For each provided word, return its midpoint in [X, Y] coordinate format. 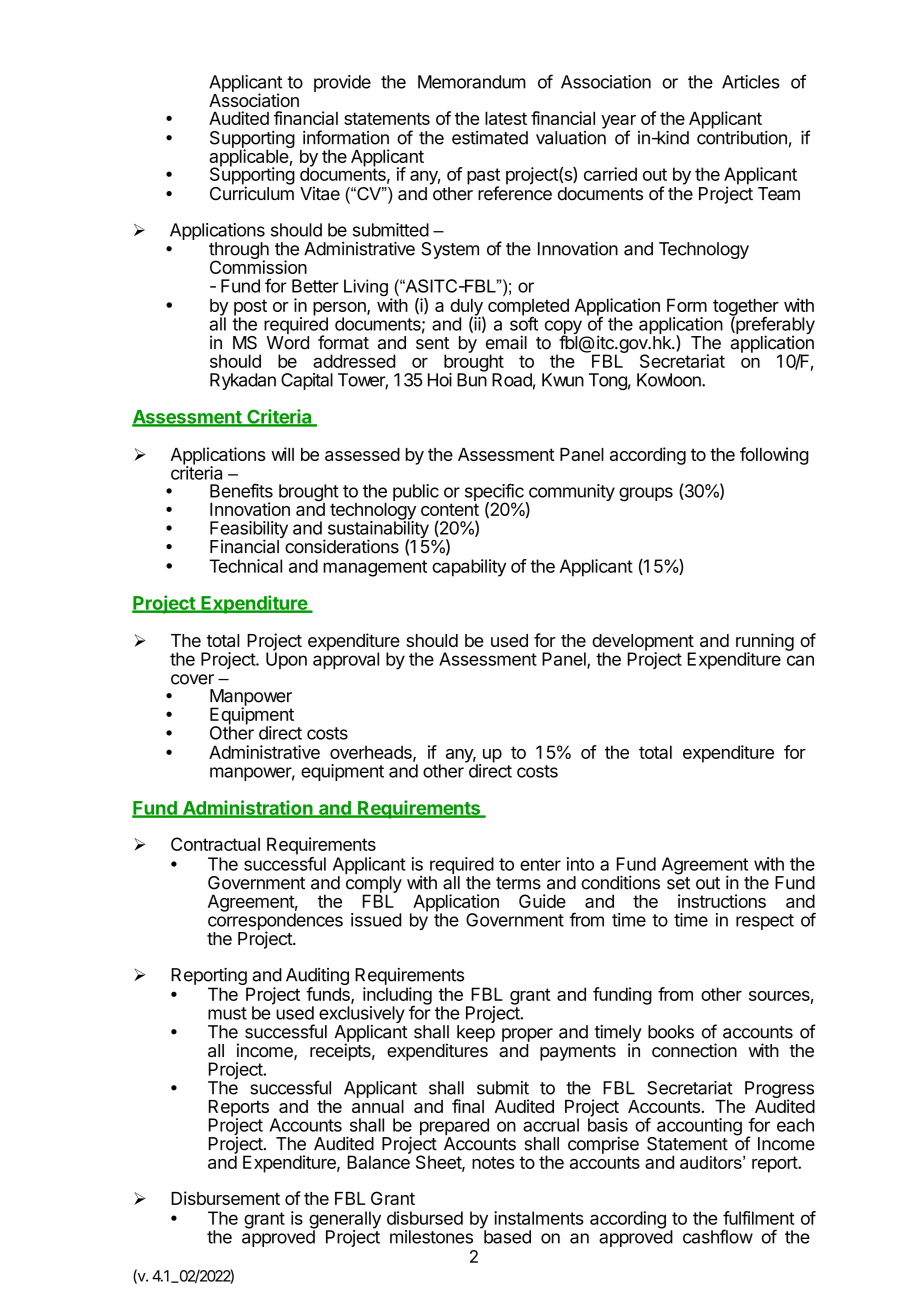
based [507, 1237]
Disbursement [225, 1198]
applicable [249, 159]
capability [469, 568]
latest [506, 118]
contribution [742, 138]
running [765, 643]
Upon [286, 659]
